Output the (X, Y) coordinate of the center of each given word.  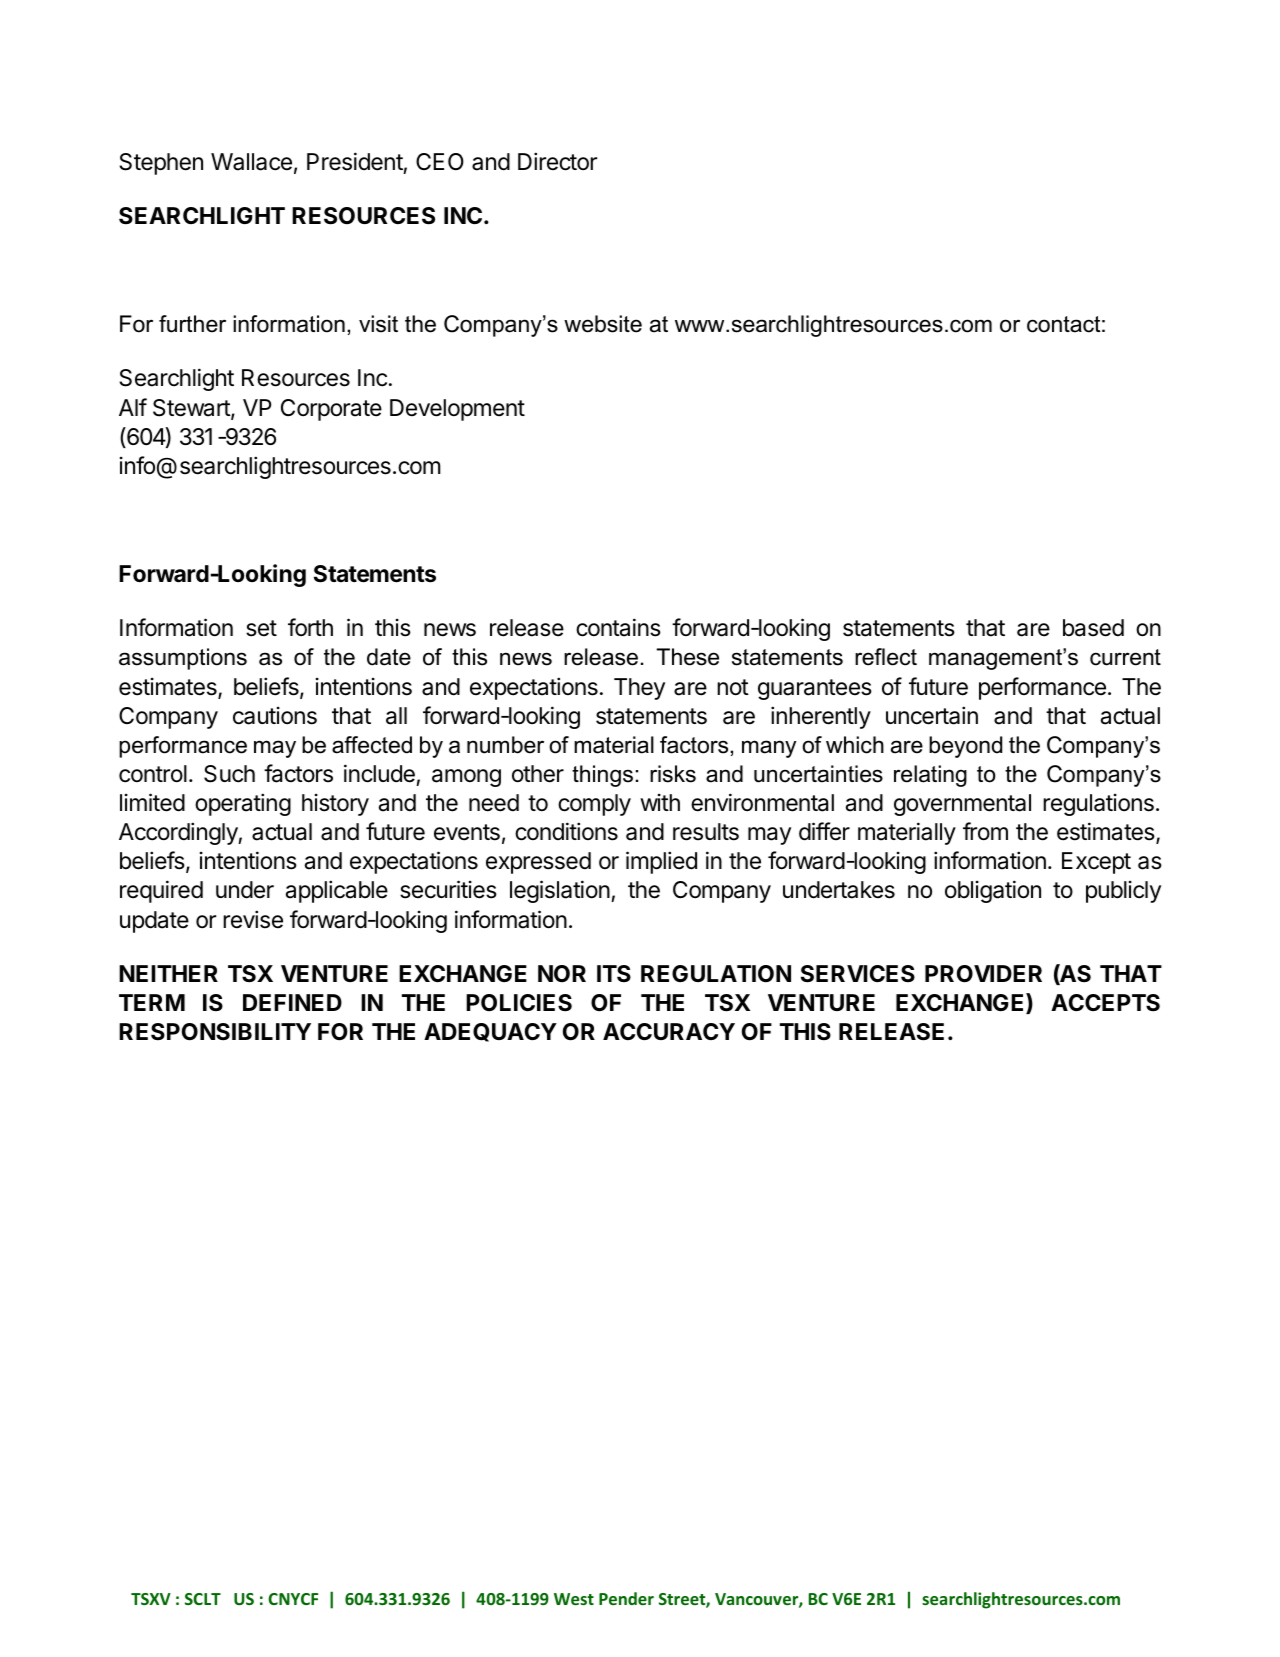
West (574, 1599)
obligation (993, 891)
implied (661, 862)
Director (557, 161)
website (603, 324)
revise (253, 919)
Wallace (251, 162)
